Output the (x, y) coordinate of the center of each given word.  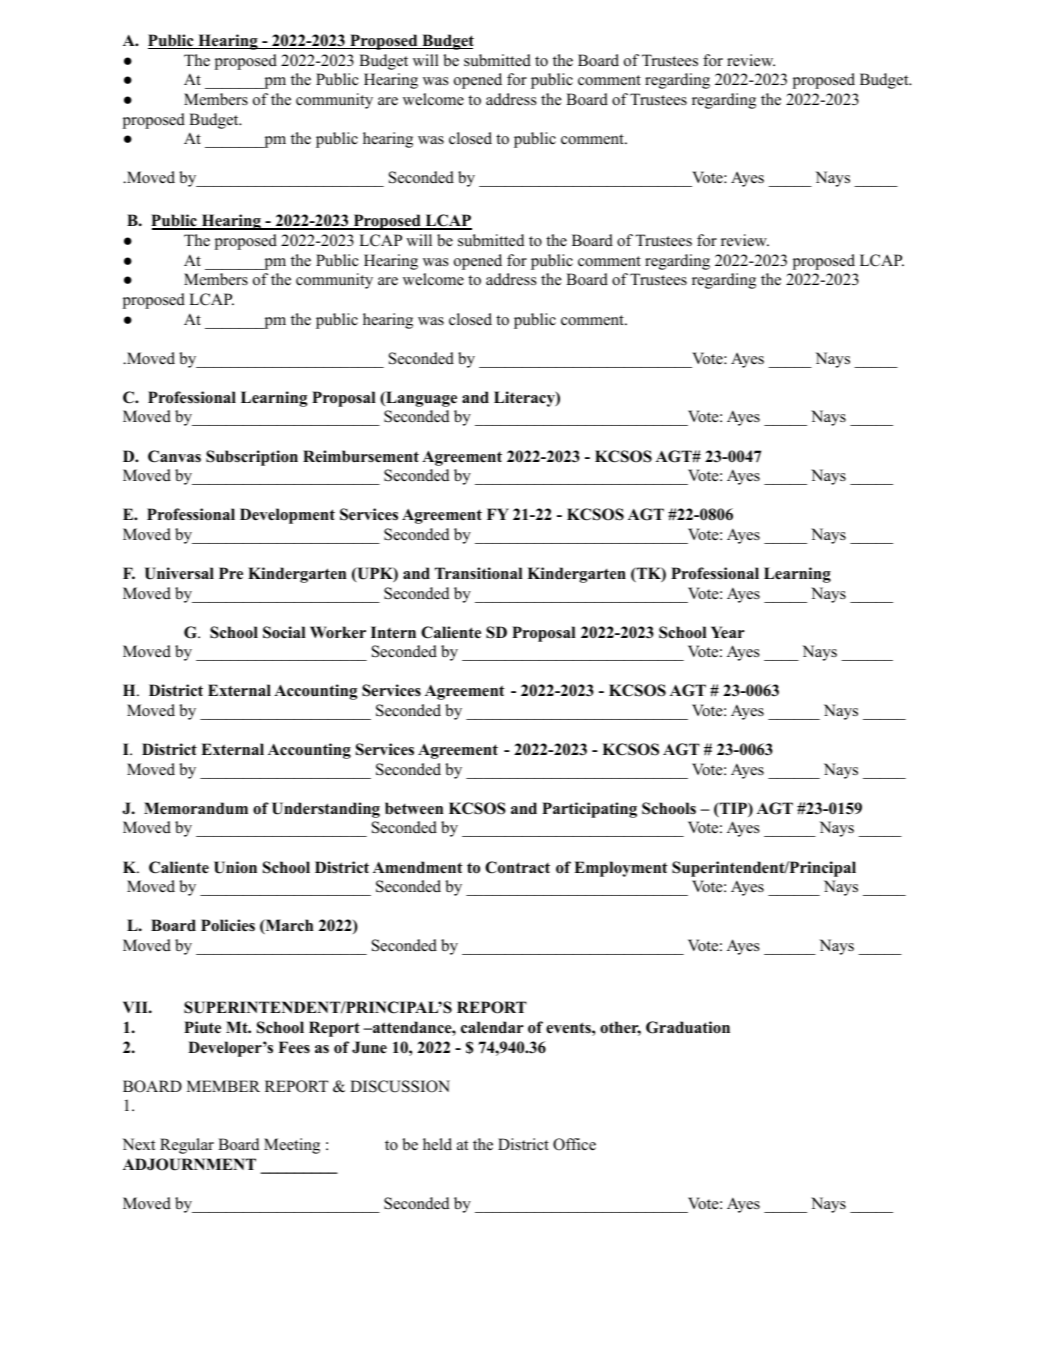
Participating (589, 810)
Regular (187, 1146)
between (414, 808)
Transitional (478, 573)
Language (420, 399)
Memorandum (196, 808)
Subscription (252, 458)
